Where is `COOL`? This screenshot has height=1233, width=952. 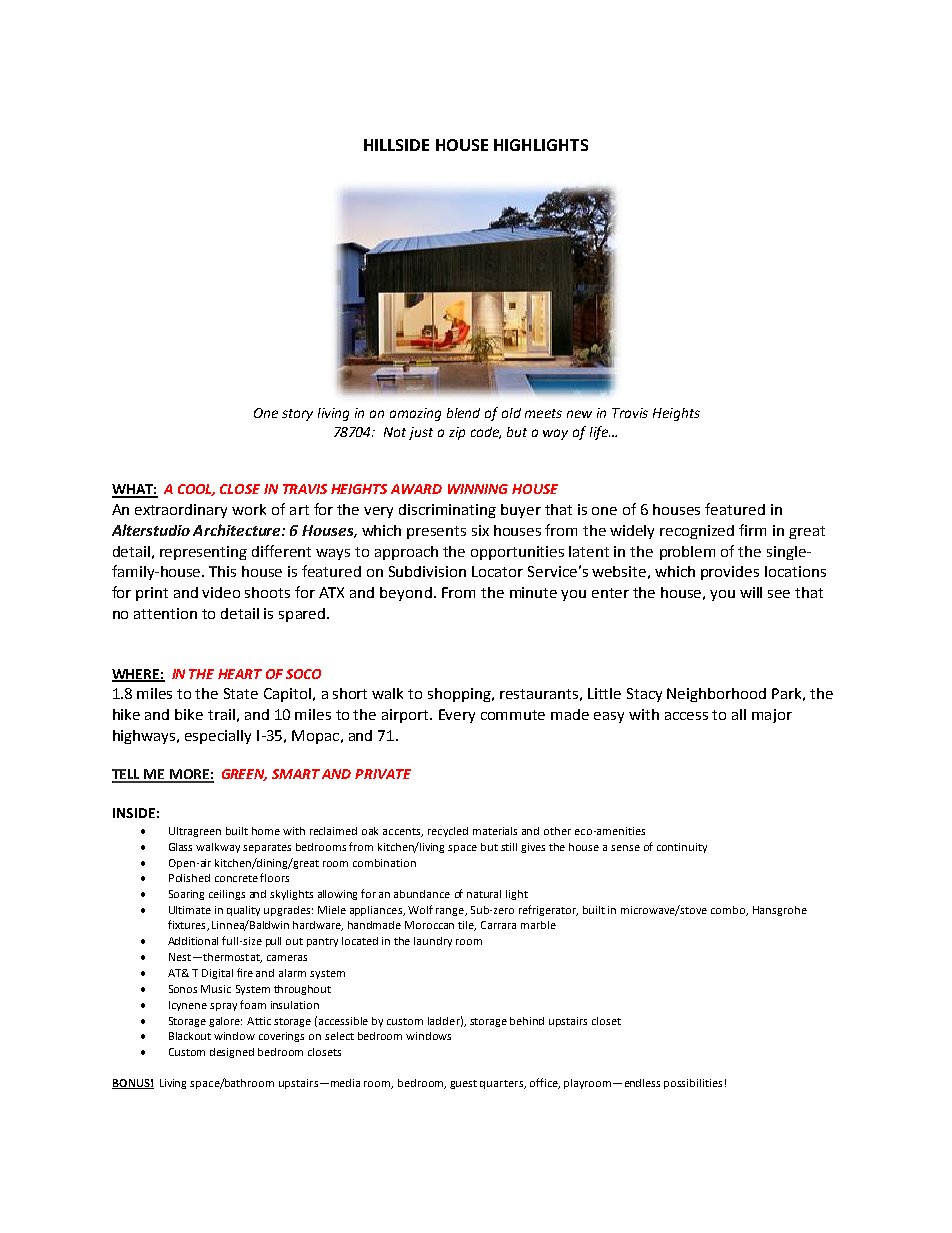
COOL is located at coordinates (196, 490).
